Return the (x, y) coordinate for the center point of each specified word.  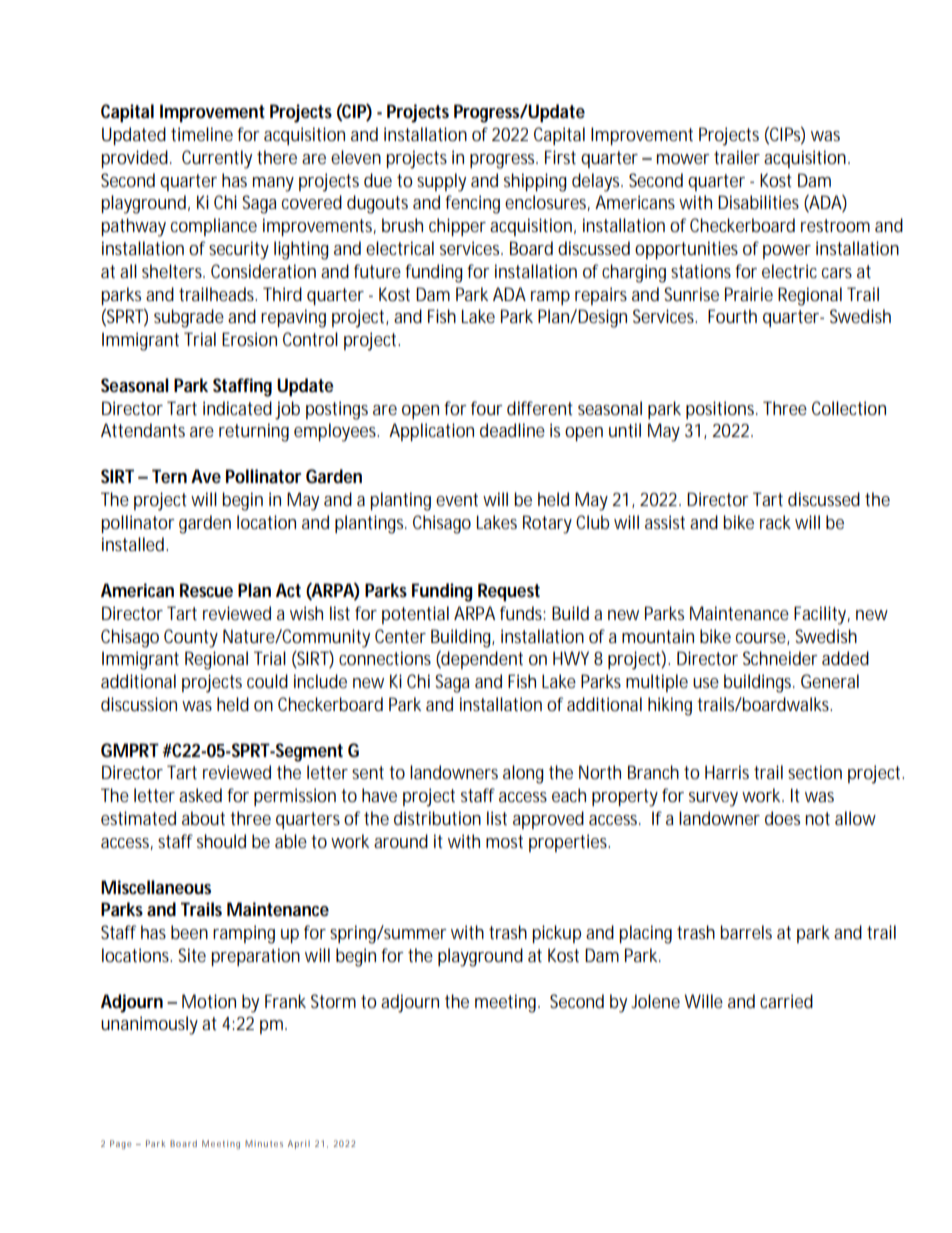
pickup (556, 934)
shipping (535, 182)
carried (786, 1001)
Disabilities (758, 202)
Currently (217, 159)
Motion (209, 1001)
